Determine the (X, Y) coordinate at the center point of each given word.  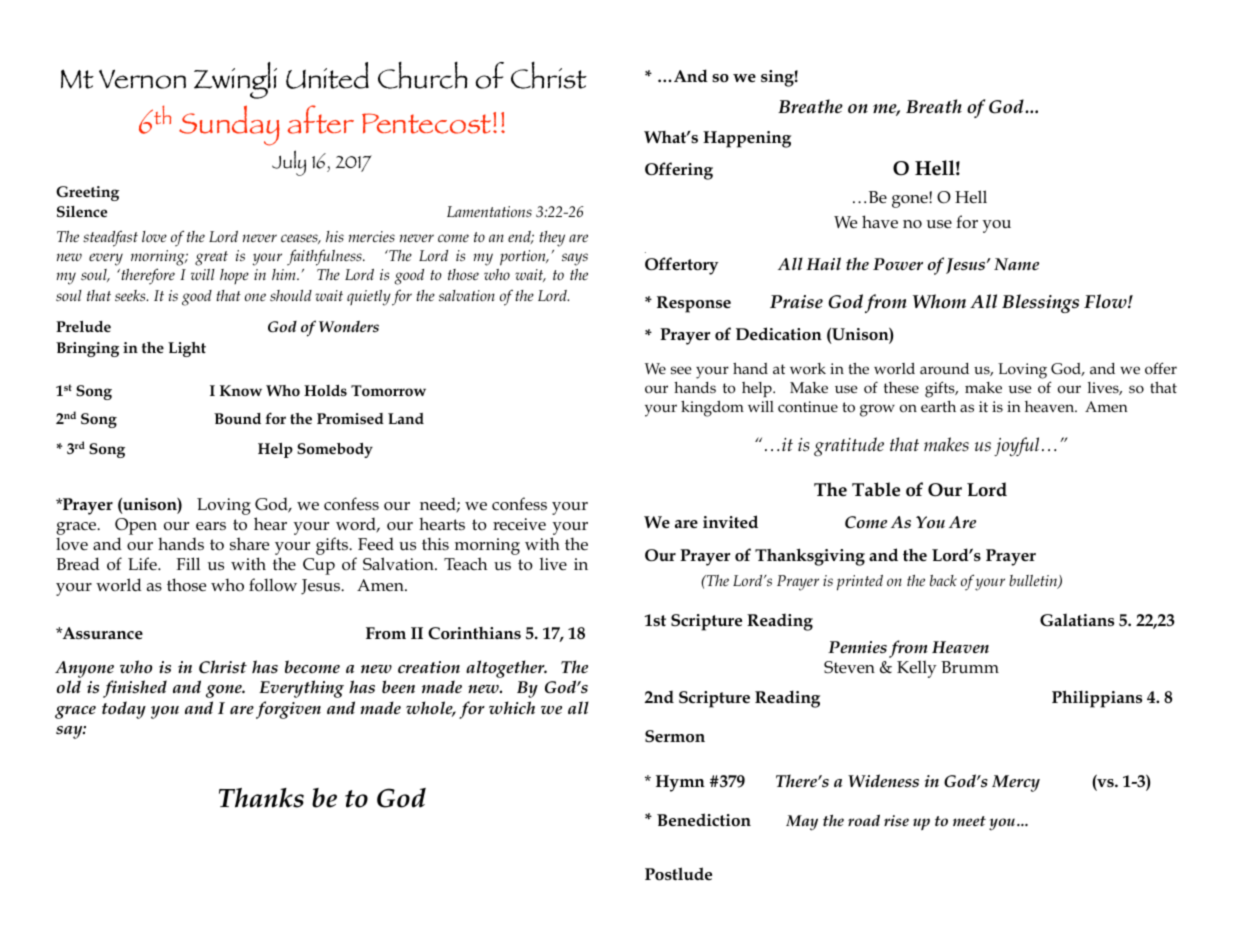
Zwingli (235, 80)
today (124, 710)
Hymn (680, 783)
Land (406, 418)
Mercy (1016, 783)
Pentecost (428, 123)
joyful (1016, 446)
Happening (747, 139)
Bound (237, 419)
